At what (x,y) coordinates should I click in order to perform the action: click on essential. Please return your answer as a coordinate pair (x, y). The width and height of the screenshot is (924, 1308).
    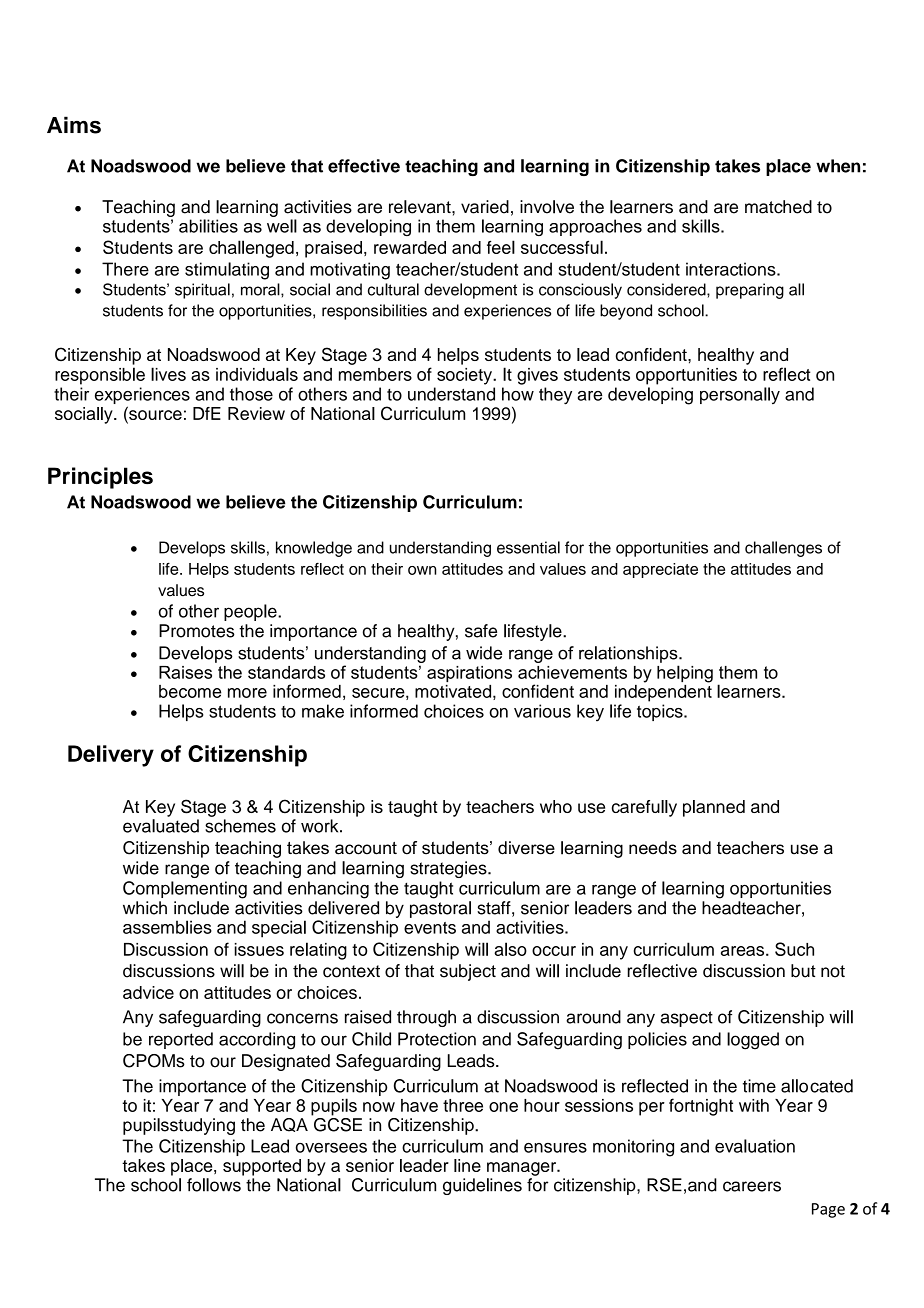
    Looking at the image, I should click on (528, 547).
